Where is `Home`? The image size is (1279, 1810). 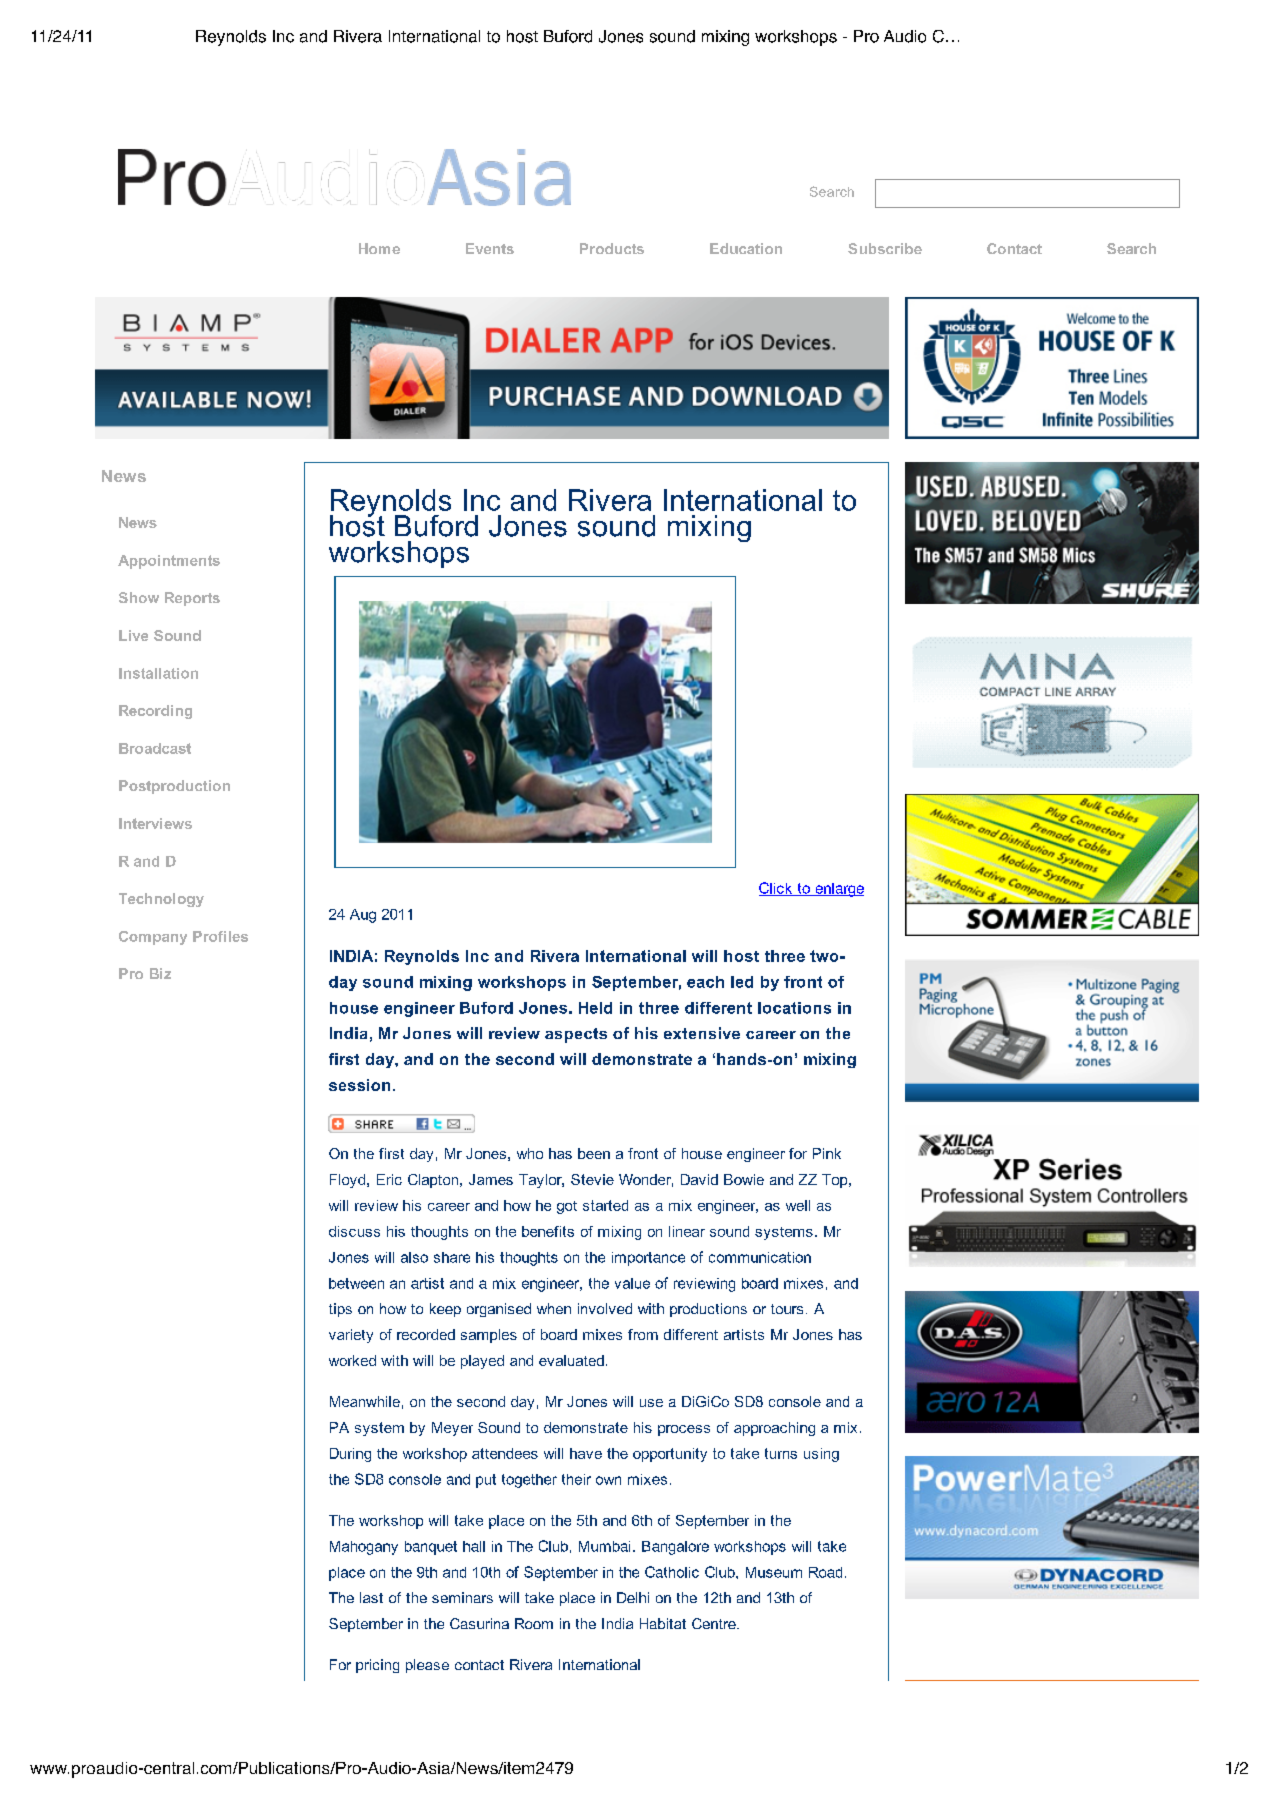
Home is located at coordinates (379, 248).
